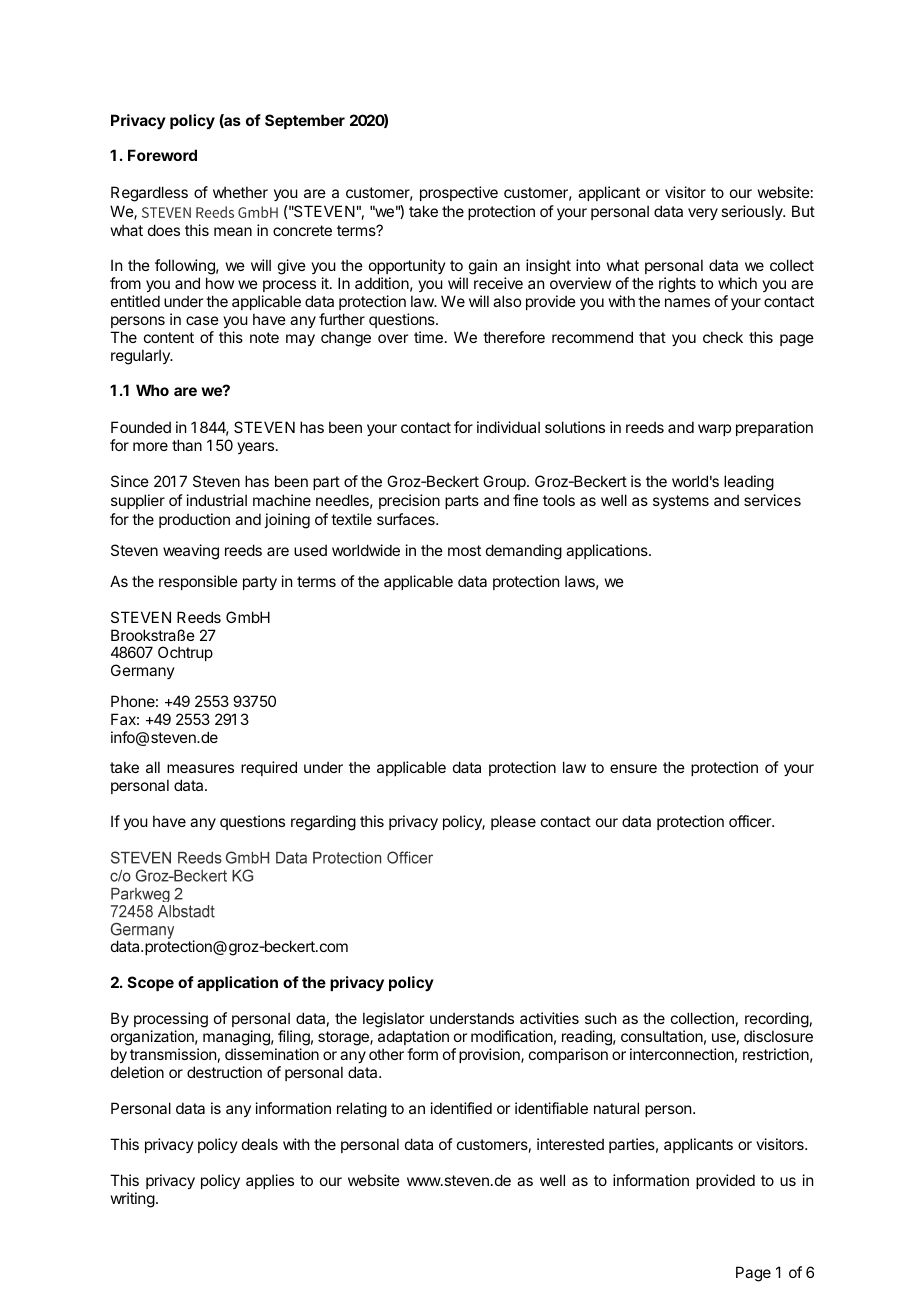  Describe the element at coordinates (459, 193) in the screenshot. I see `prospective` at that location.
